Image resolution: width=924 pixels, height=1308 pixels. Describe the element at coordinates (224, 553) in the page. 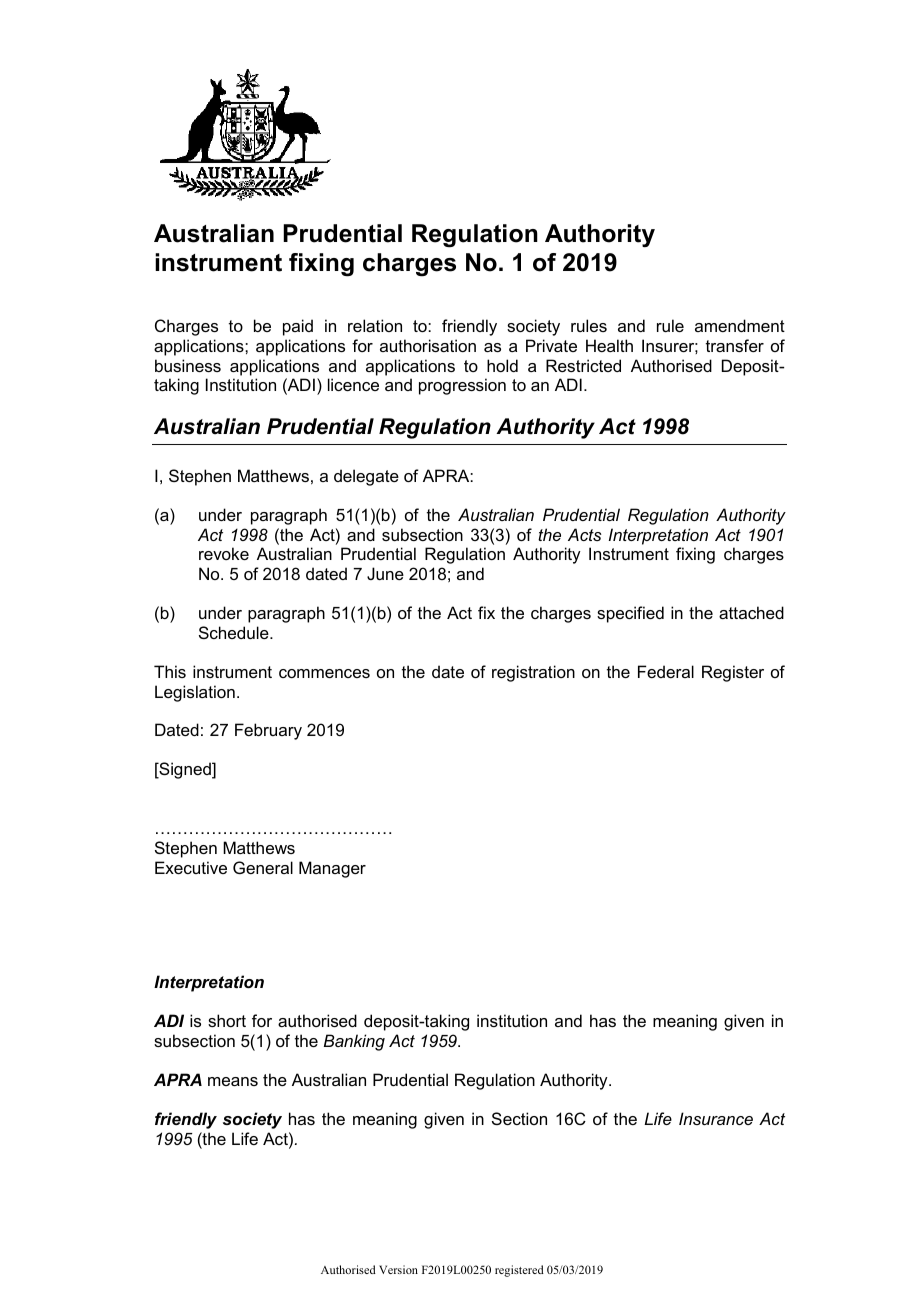

I see `revoke` at that location.
